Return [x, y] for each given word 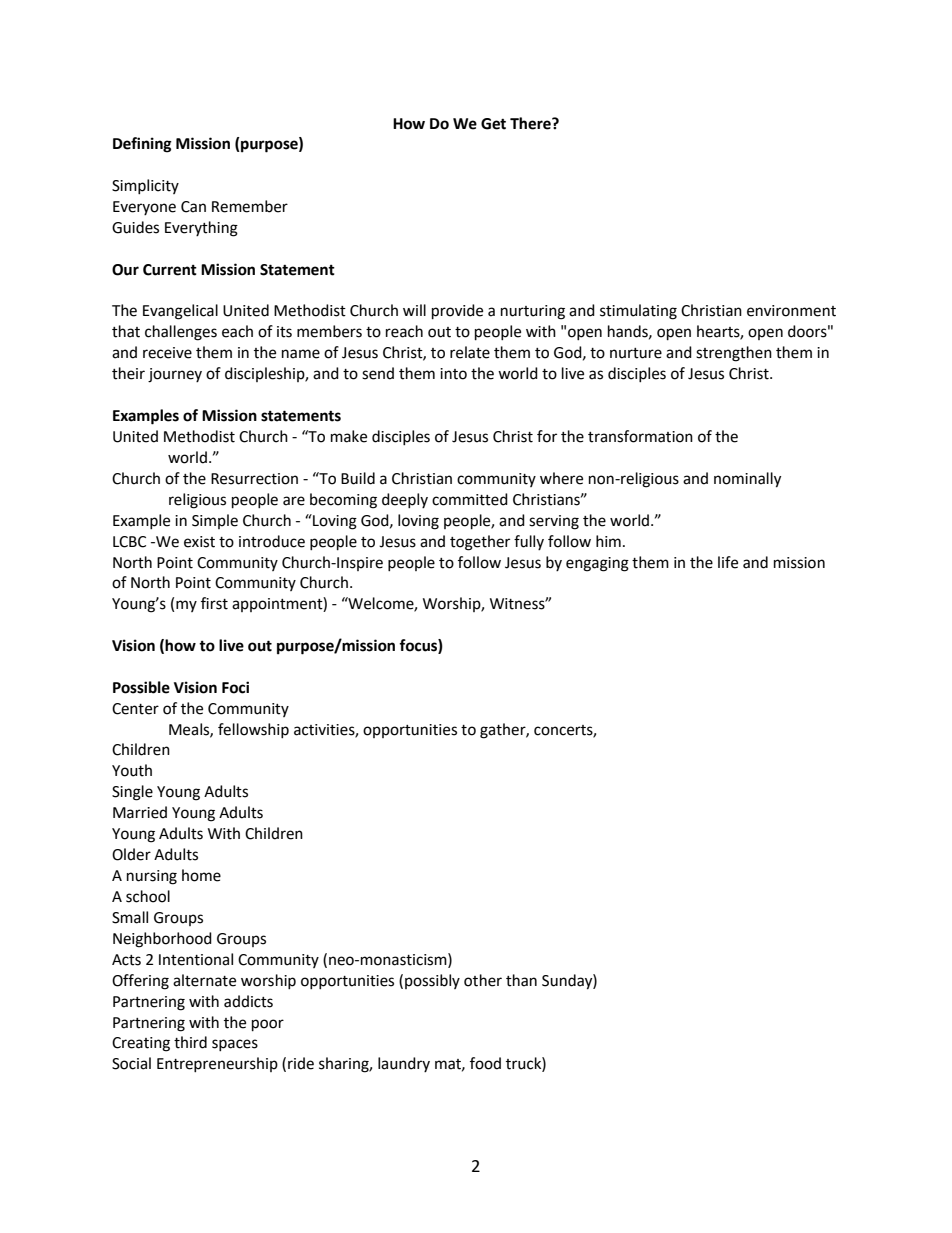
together [480, 543]
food [485, 1063]
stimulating [638, 312]
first [214, 603]
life [728, 562]
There [531, 123]
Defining [142, 145]
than [521, 980]
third [190, 1042]
